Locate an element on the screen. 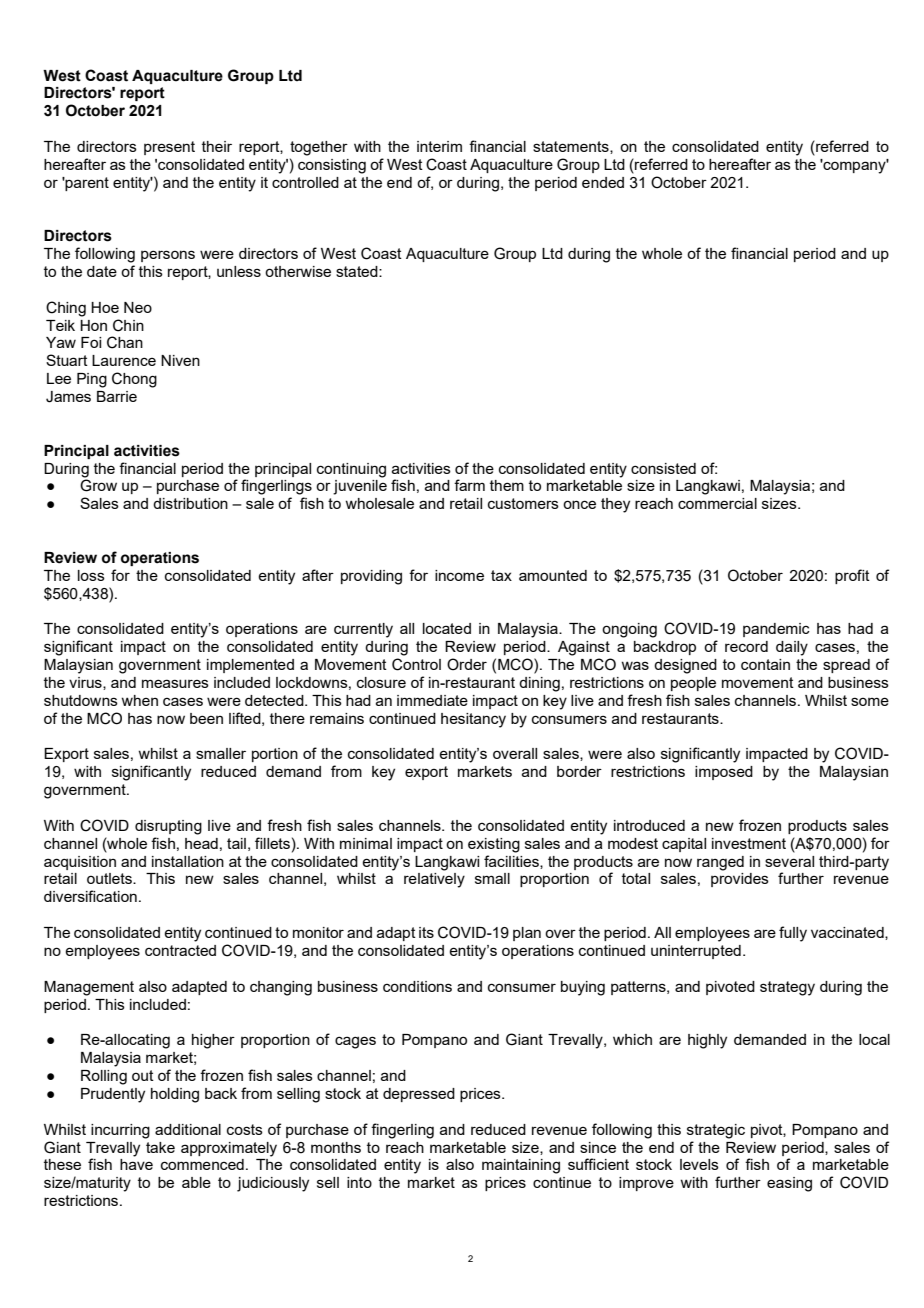 This screenshot has width=924, height=1308. ended is located at coordinates (603, 182).
